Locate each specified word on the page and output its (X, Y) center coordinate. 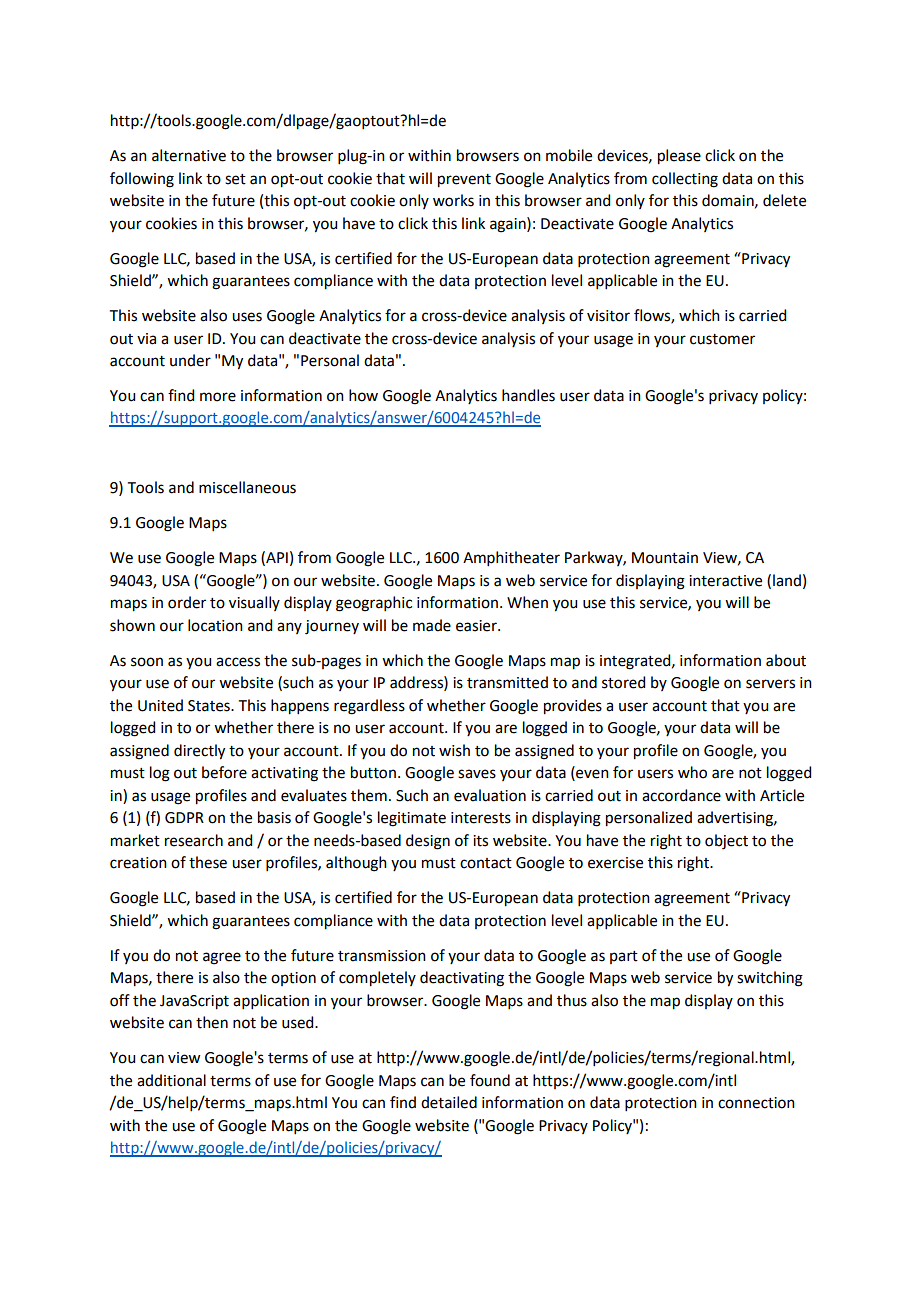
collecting (685, 180)
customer (722, 339)
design (428, 842)
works (453, 200)
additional (171, 1080)
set (235, 179)
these (208, 862)
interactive (725, 581)
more (218, 397)
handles (528, 395)
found (490, 1080)
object (726, 842)
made (432, 625)
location (215, 625)
